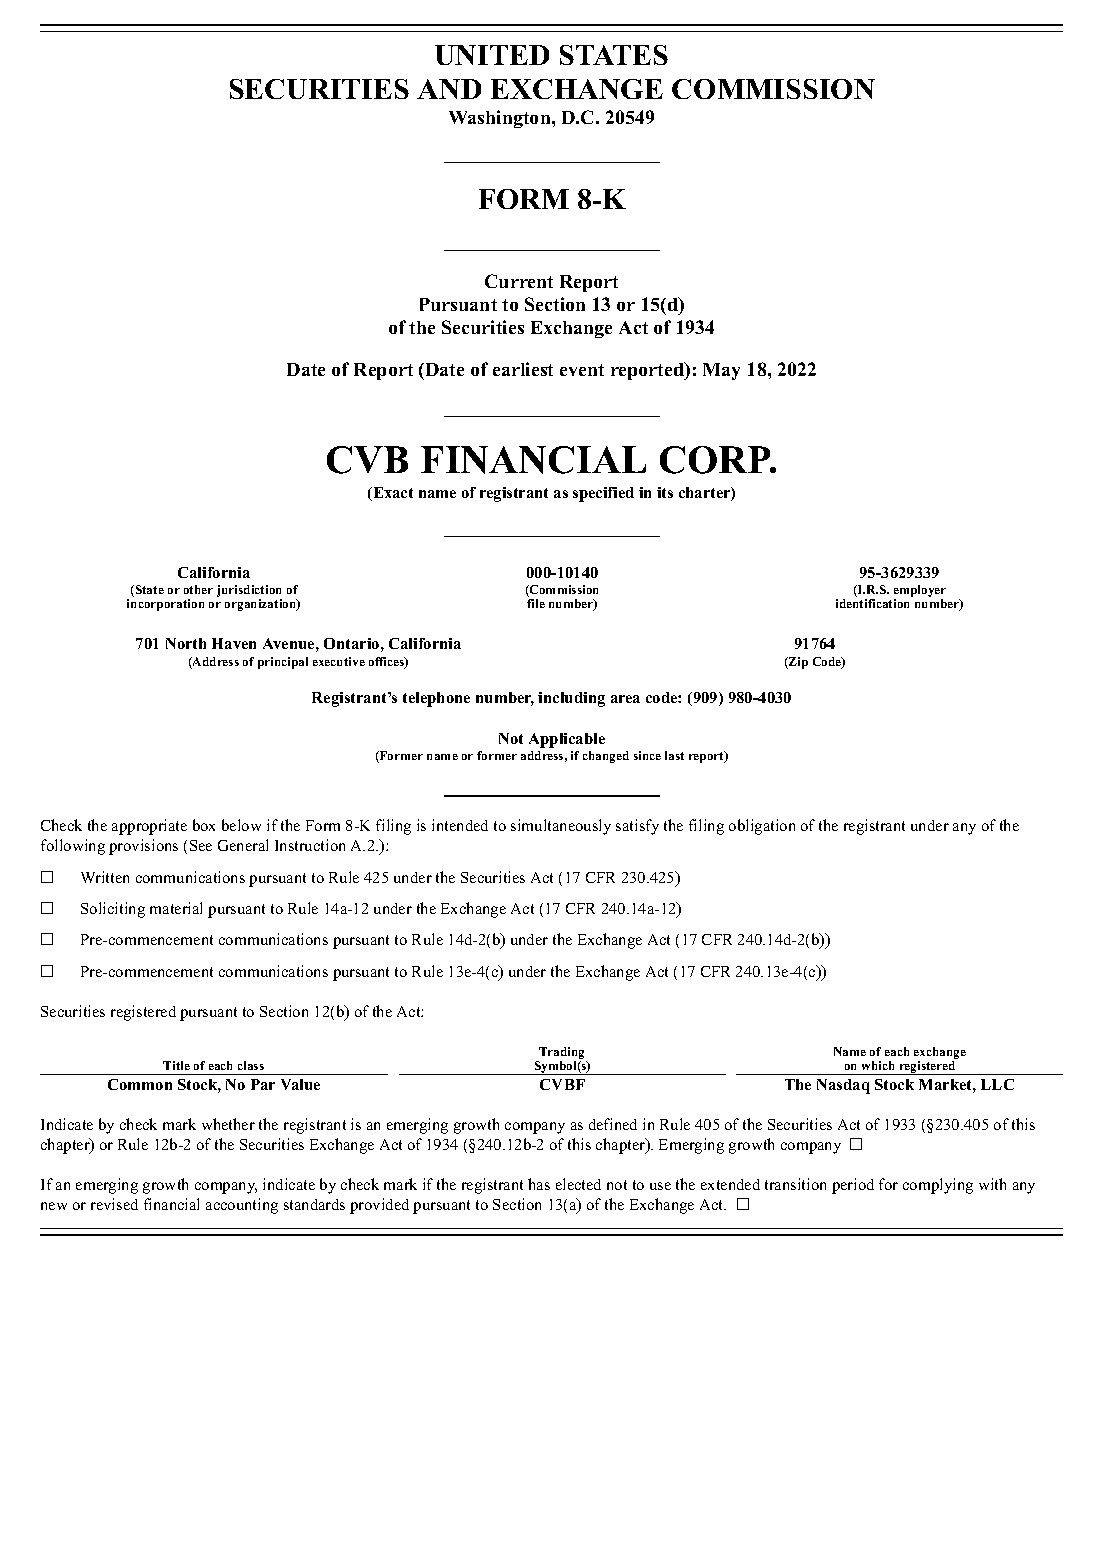 This screenshot has width=1105, height=1564. What do you see at coordinates (501, 119) in the screenshot?
I see `Washington` at bounding box center [501, 119].
